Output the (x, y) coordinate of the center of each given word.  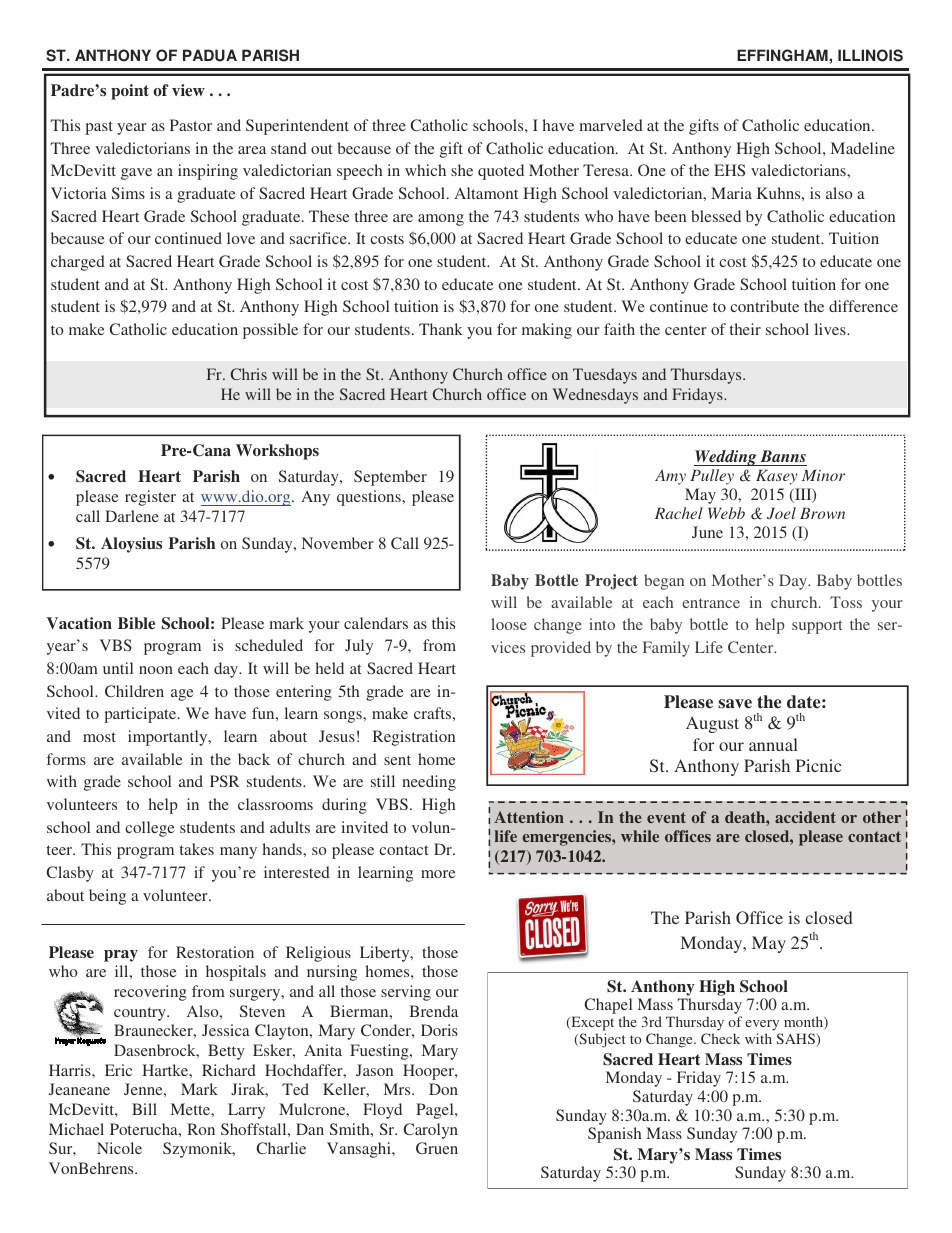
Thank (441, 329)
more (438, 874)
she (462, 170)
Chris (249, 374)
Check (720, 1038)
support (817, 627)
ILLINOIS (870, 55)
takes (197, 849)
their (745, 329)
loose (509, 624)
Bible (136, 623)
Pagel (436, 1111)
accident (805, 817)
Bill (144, 1109)
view (188, 90)
